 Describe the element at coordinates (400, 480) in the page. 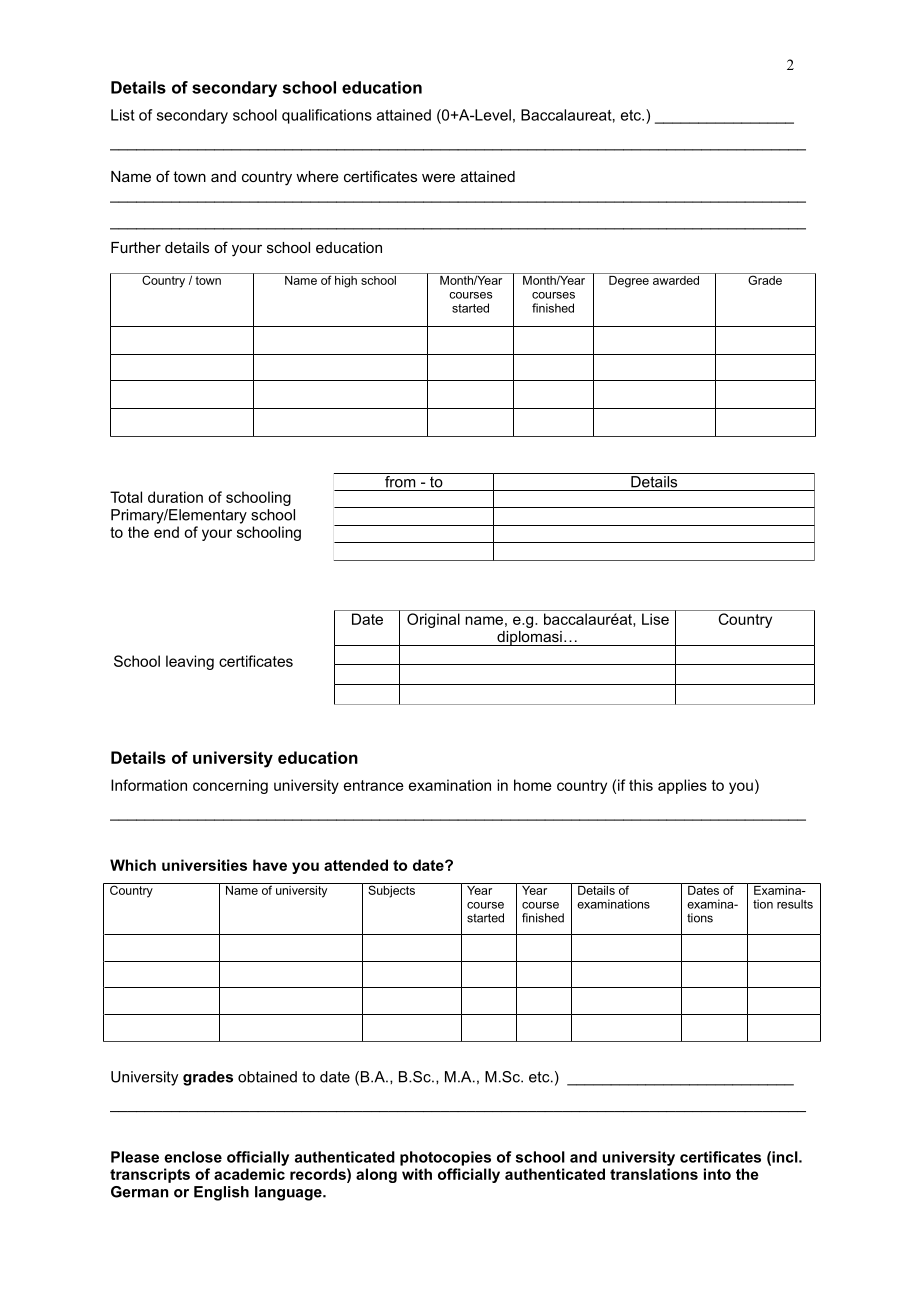

I see `from` at that location.
